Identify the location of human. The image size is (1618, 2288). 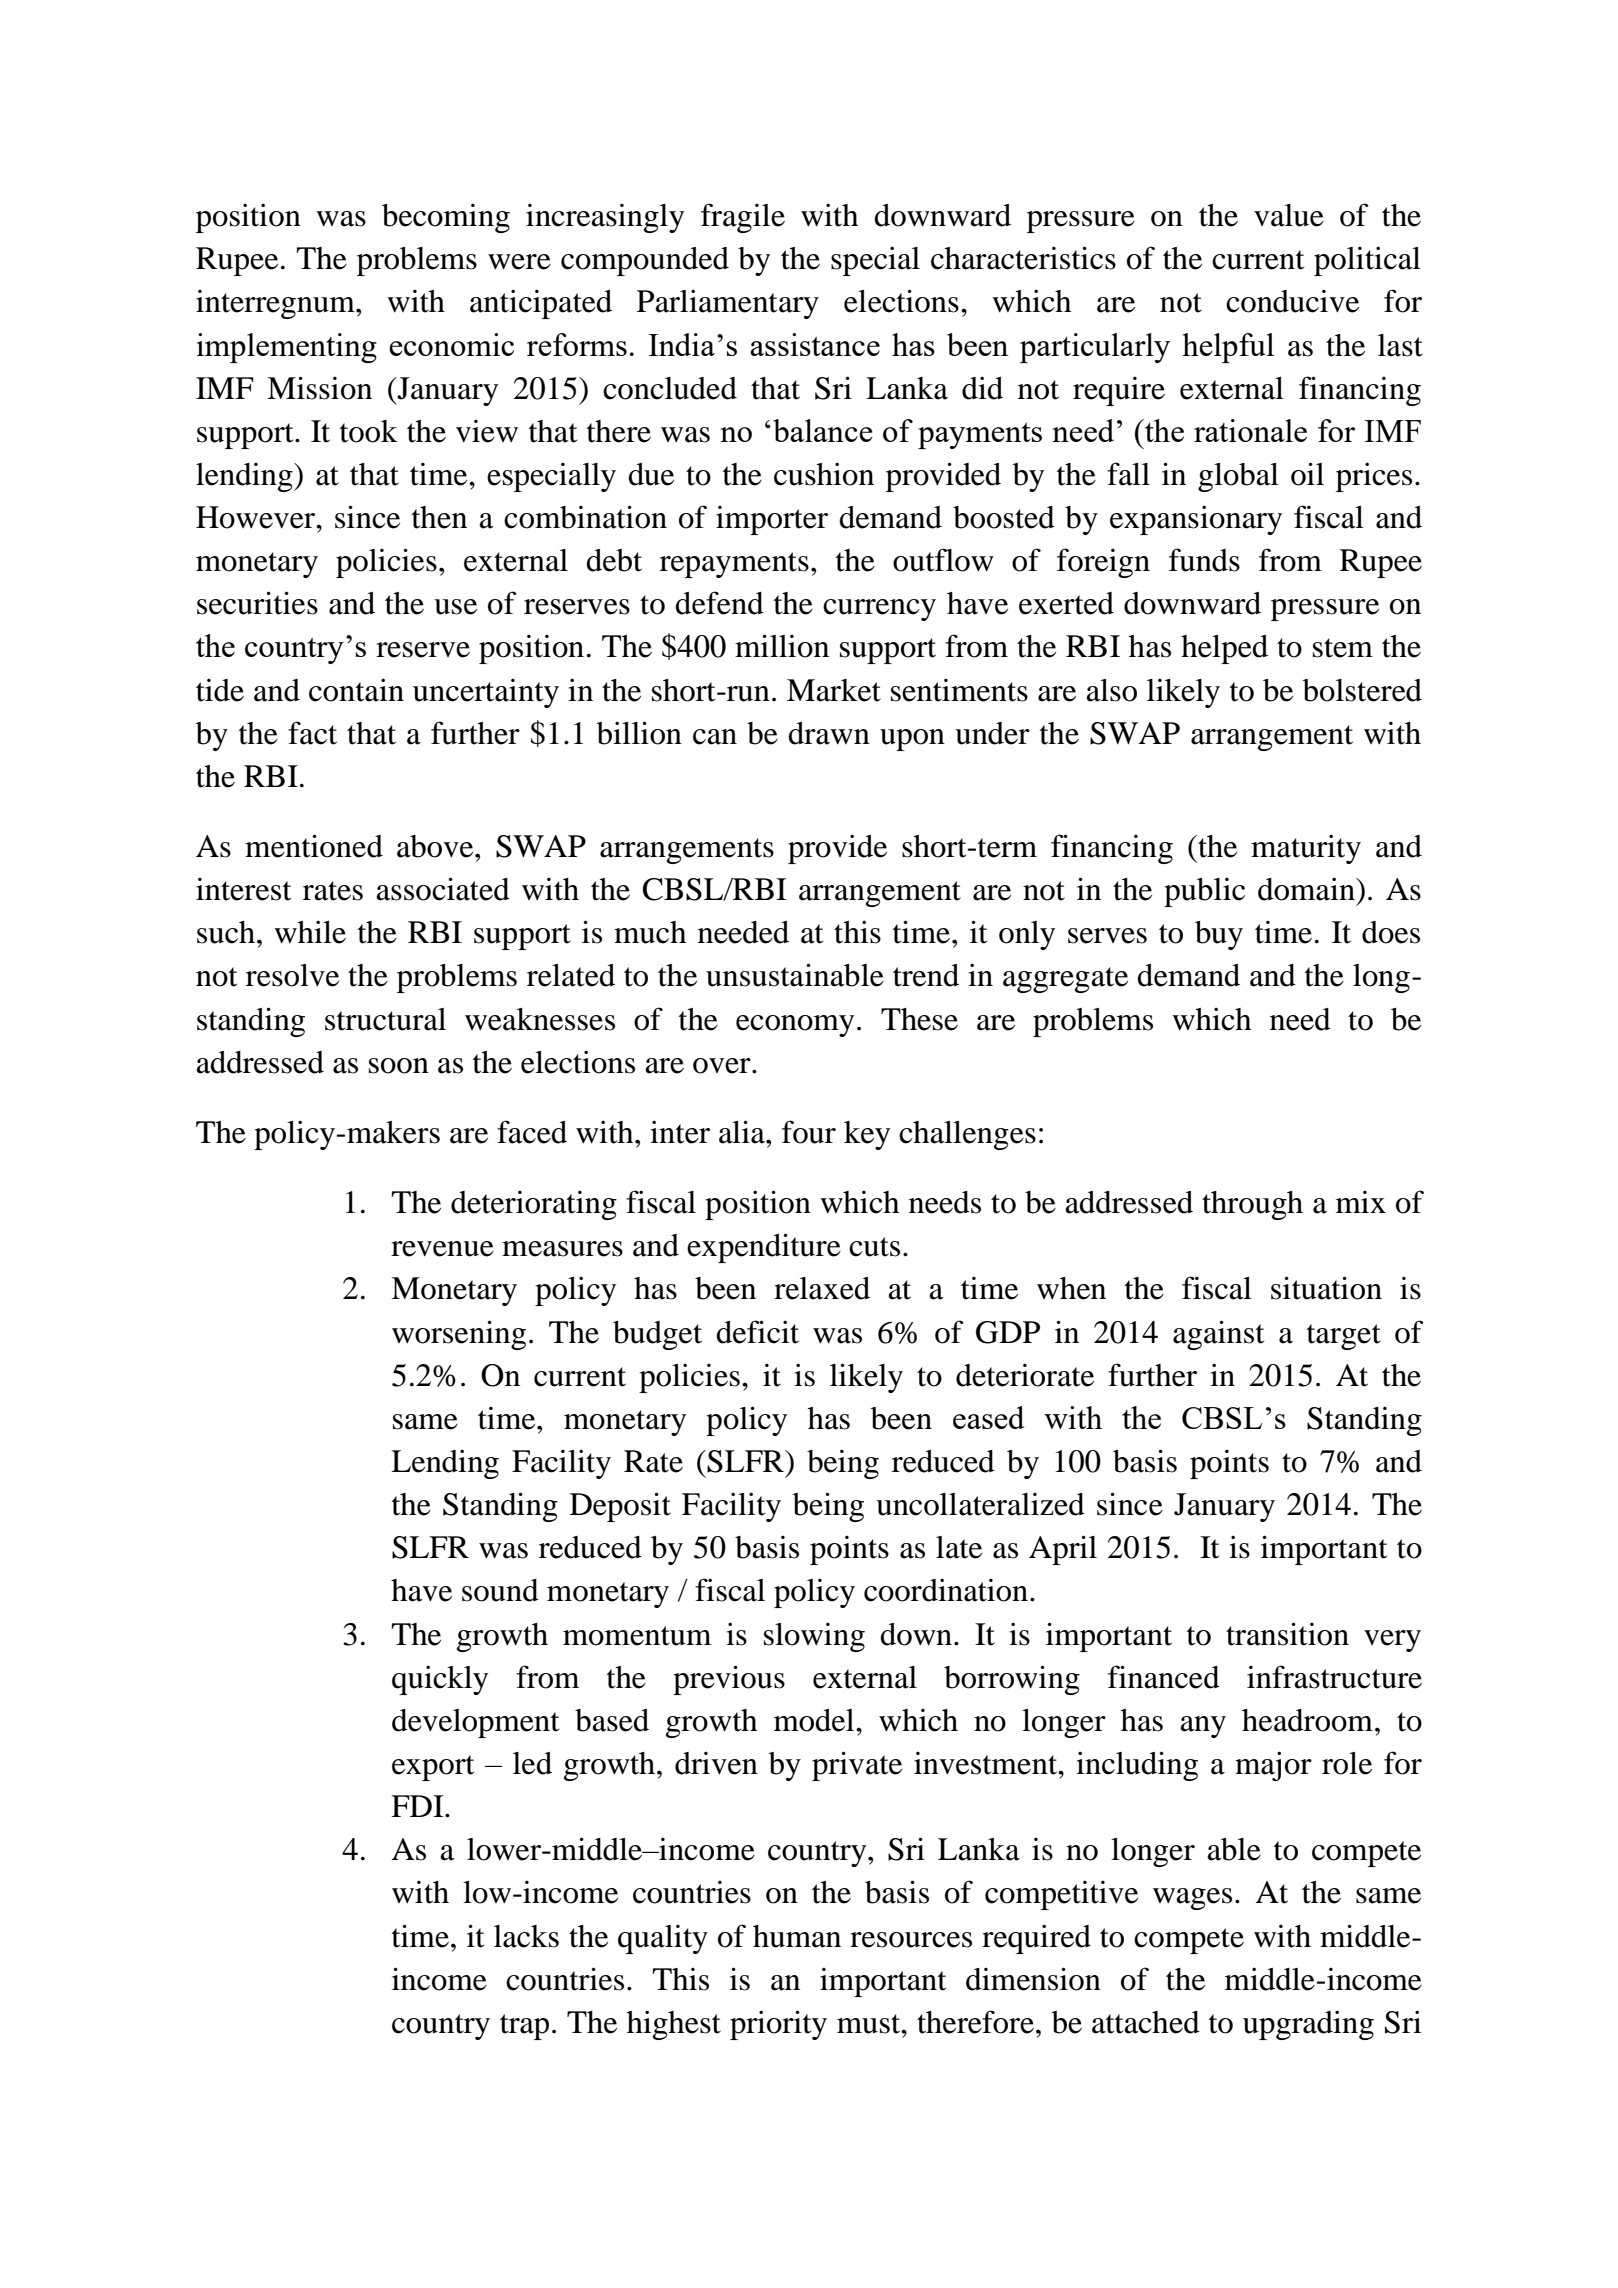
(797, 1936).
